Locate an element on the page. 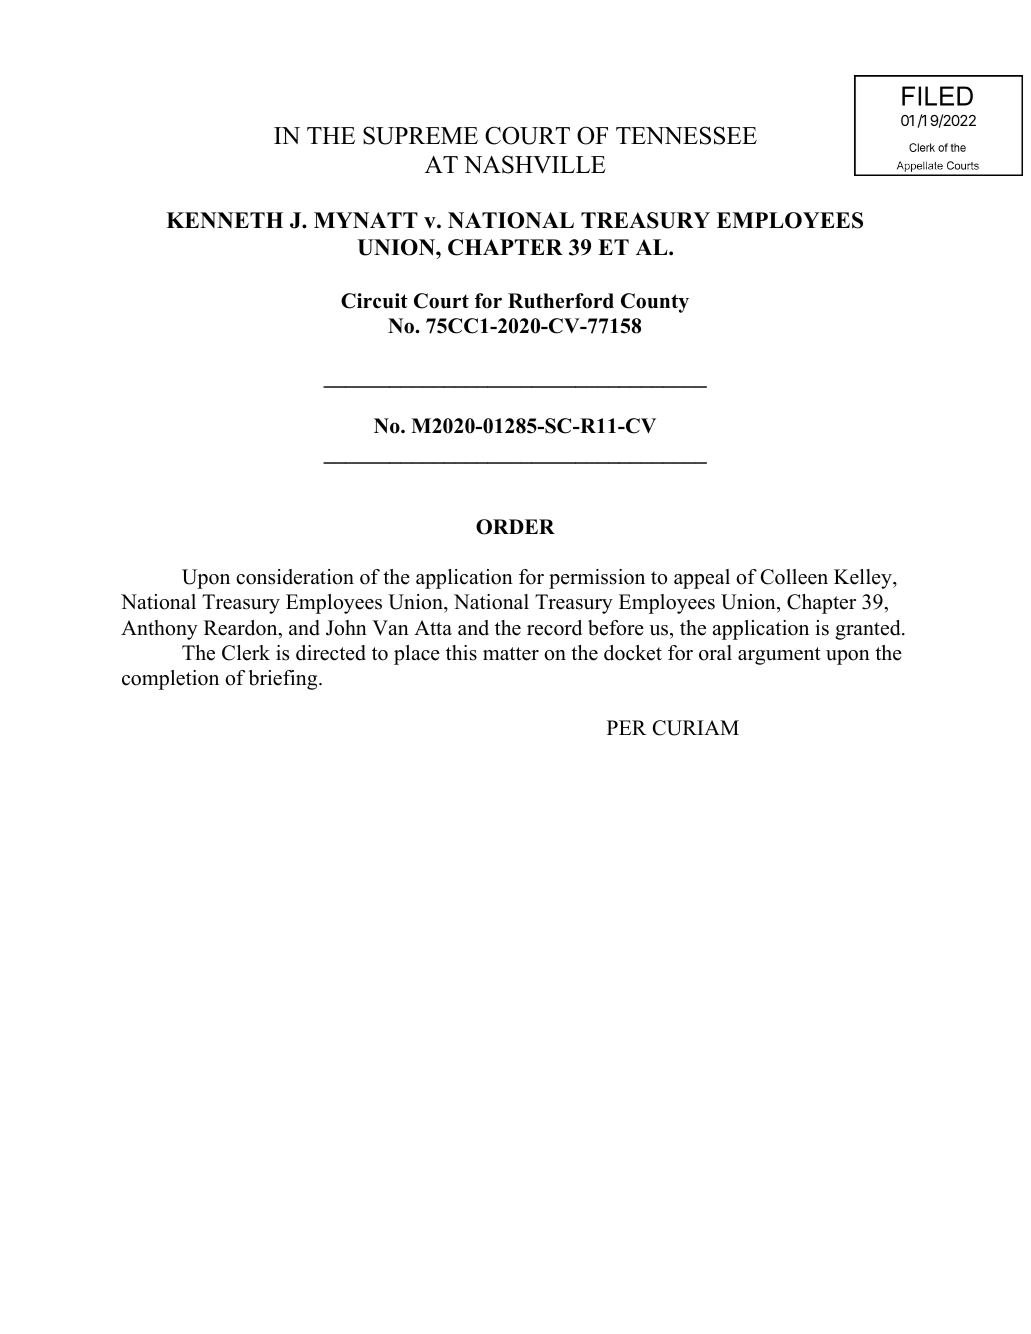  consideration is located at coordinates (295, 577).
